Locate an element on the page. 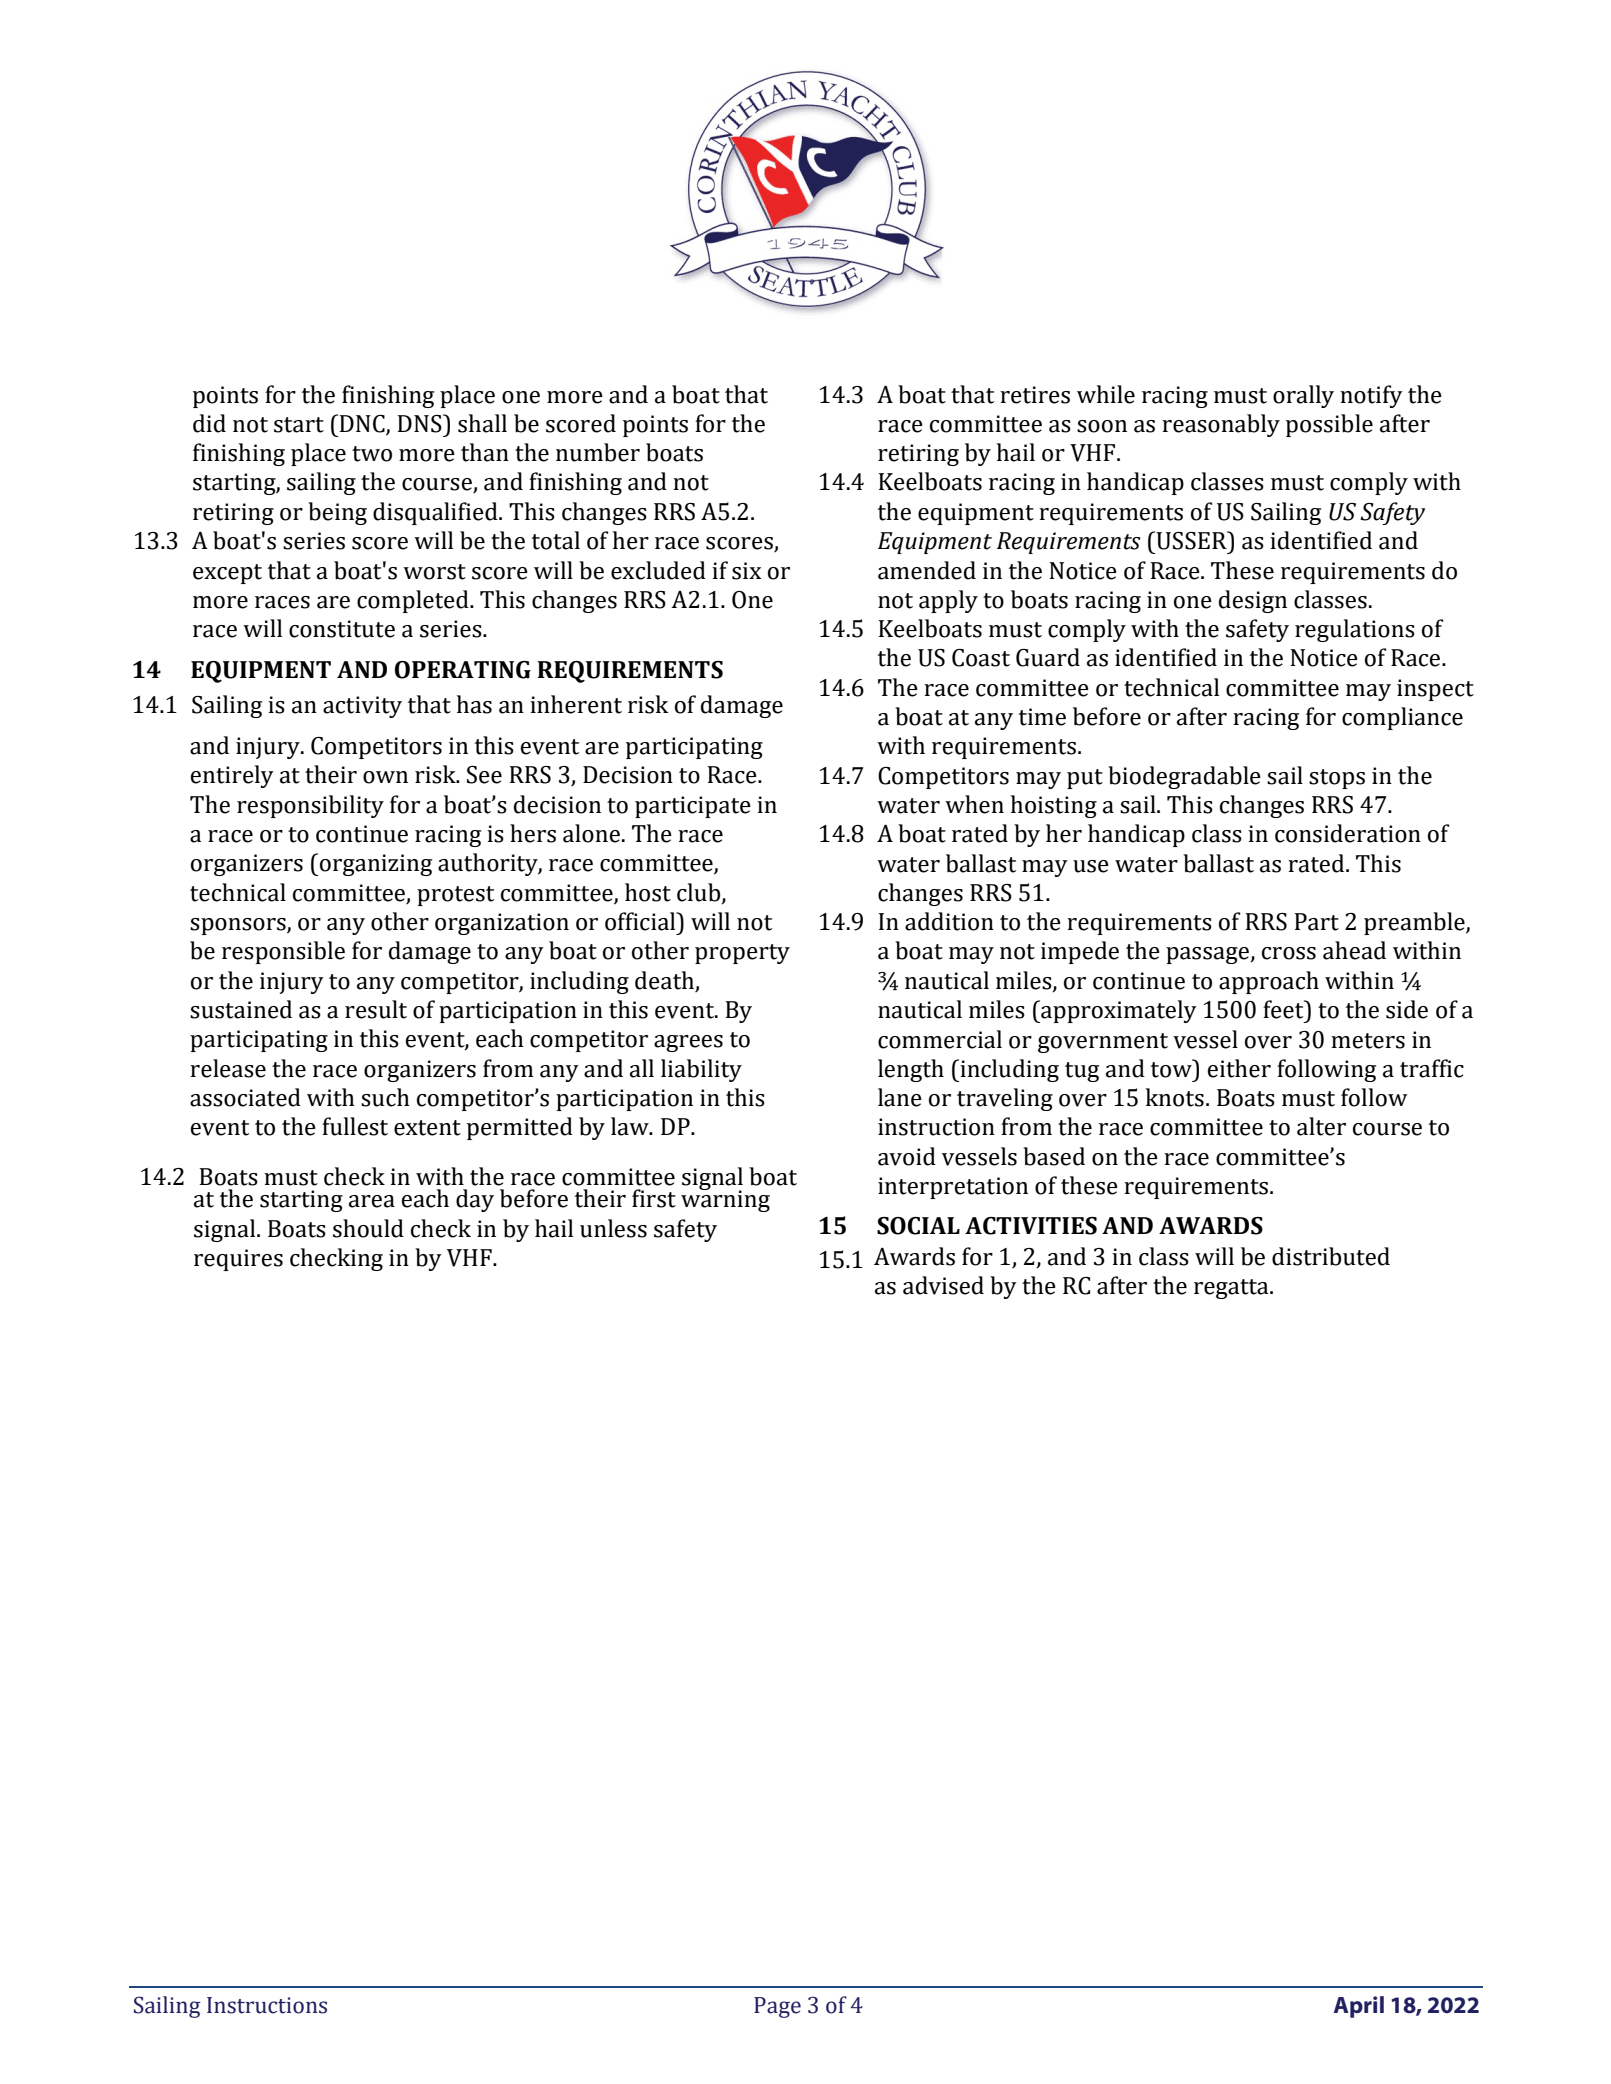 The width and height of the image is (1611, 2084). should is located at coordinates (368, 1228).
